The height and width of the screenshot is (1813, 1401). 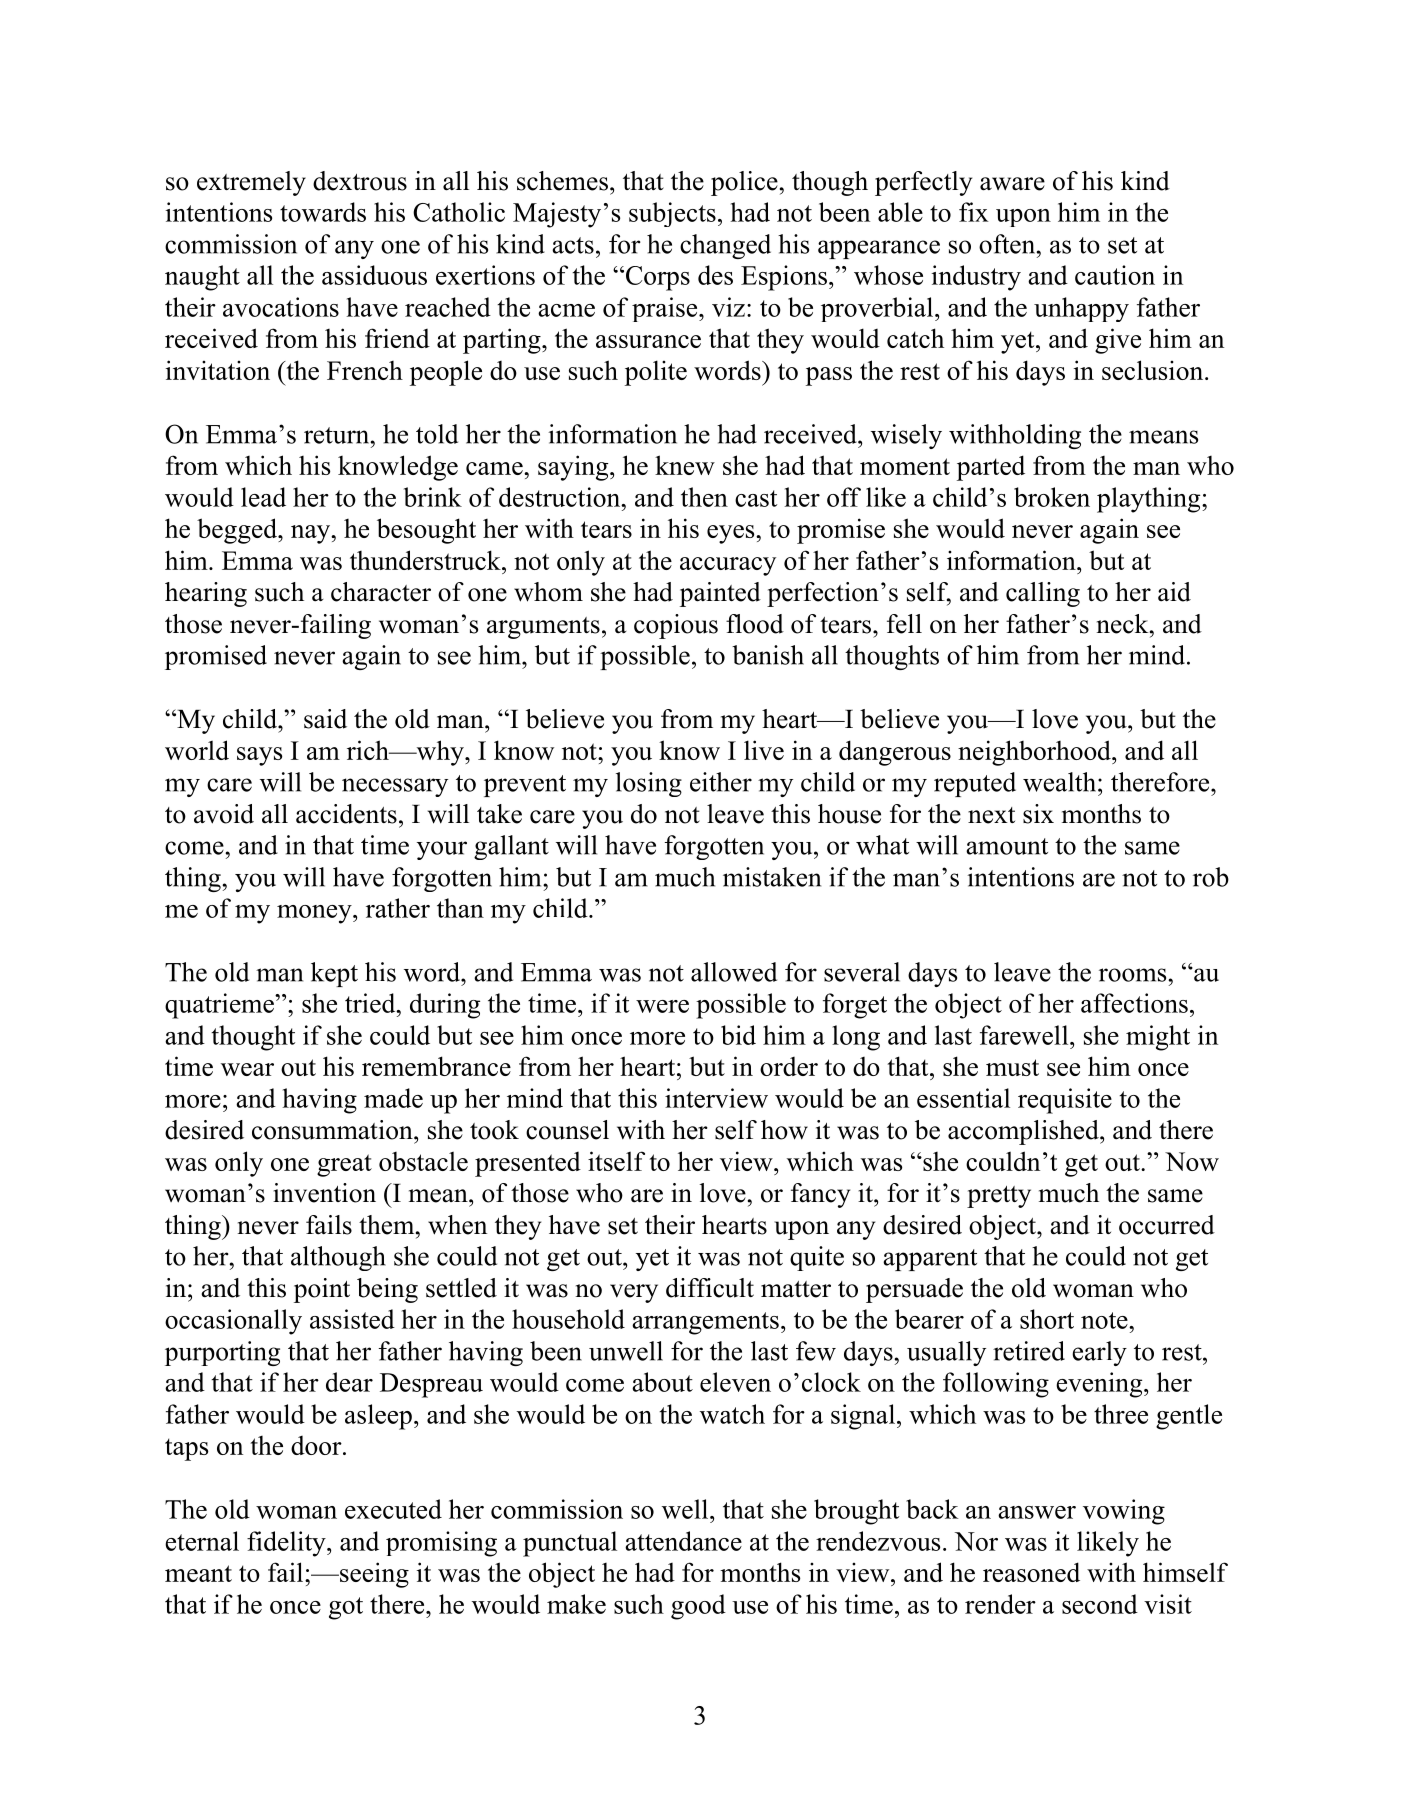 What do you see at coordinates (398, 908) in the screenshot?
I see `rather` at bounding box center [398, 908].
